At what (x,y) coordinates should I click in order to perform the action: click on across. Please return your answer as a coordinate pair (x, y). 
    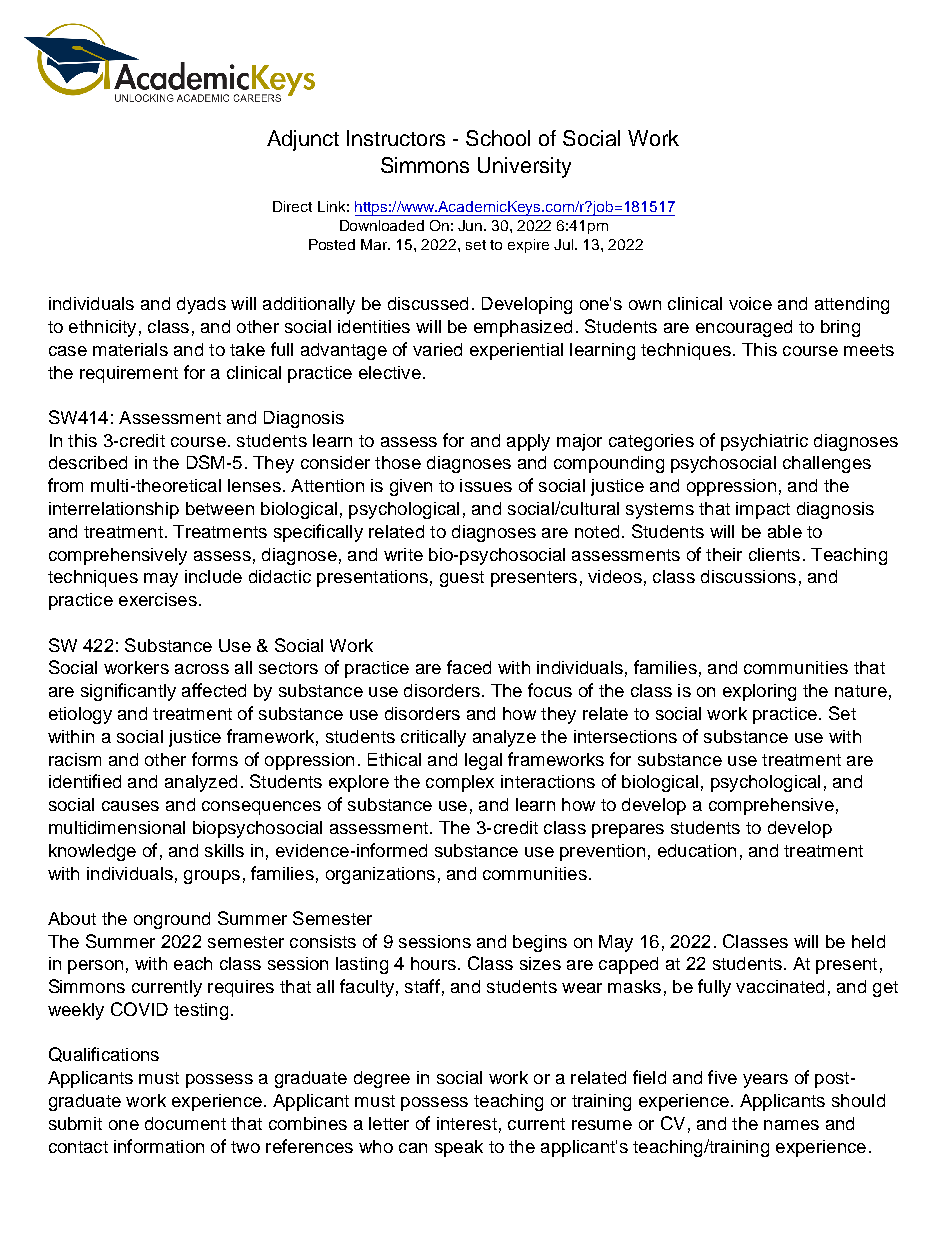
    Looking at the image, I should click on (202, 669).
